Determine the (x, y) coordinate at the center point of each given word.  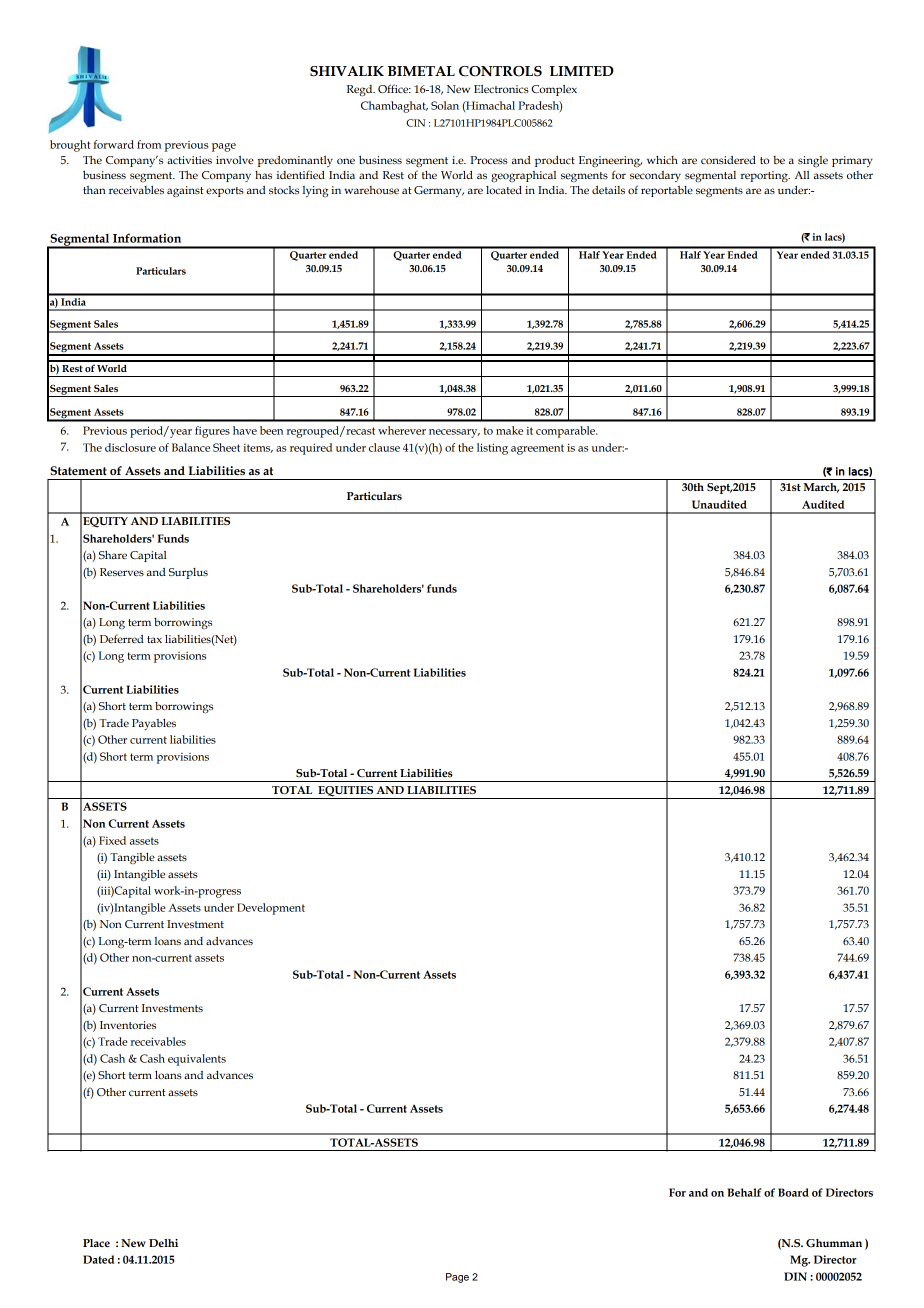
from (149, 144)
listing (492, 449)
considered (728, 160)
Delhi (163, 1243)
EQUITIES (345, 791)
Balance (191, 447)
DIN (795, 1276)
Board (793, 1192)
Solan (445, 105)
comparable (567, 432)
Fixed (112, 840)
